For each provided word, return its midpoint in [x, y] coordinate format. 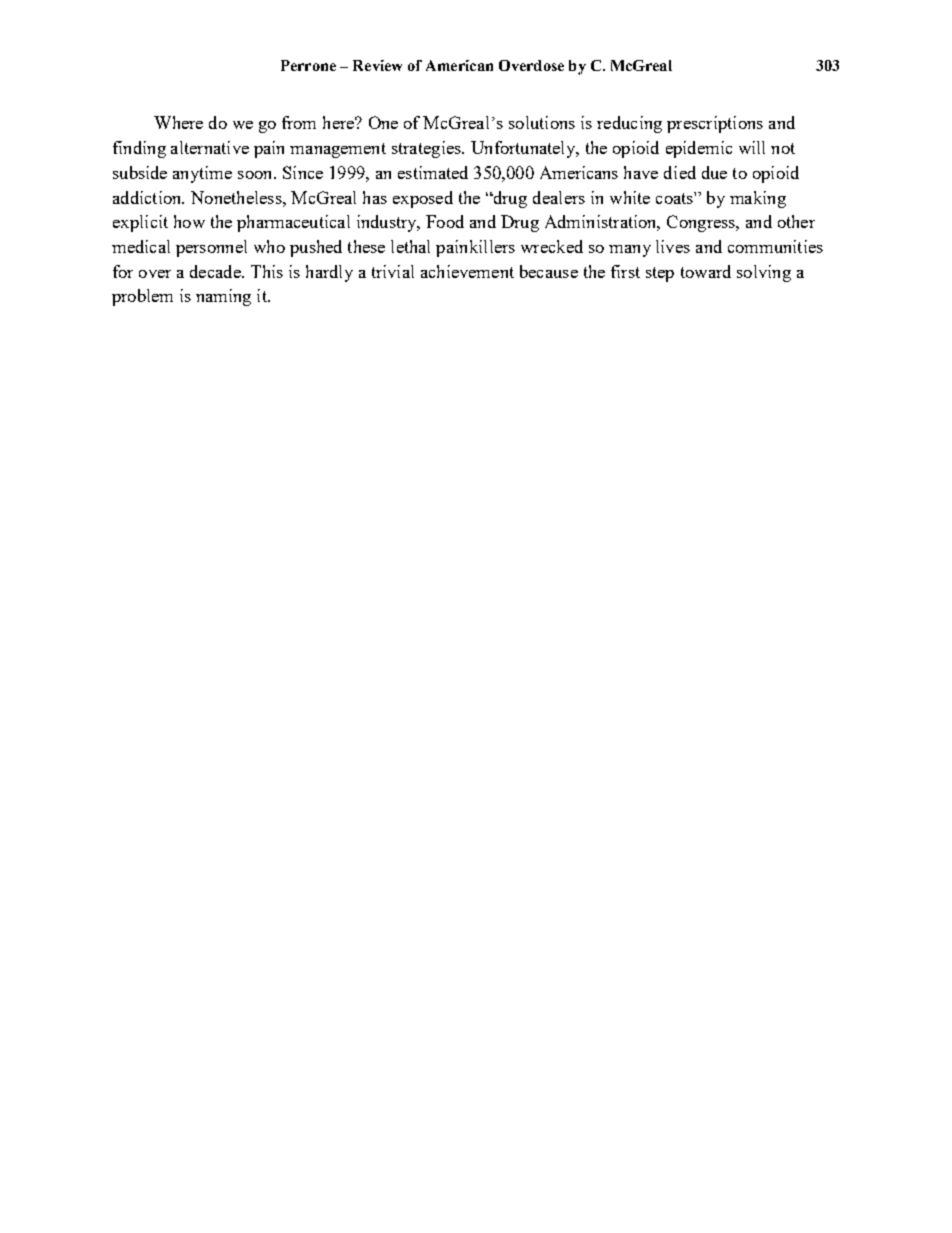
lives [673, 246]
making [758, 199]
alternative [210, 147]
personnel [211, 248]
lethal [410, 246]
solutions [542, 122]
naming [223, 297]
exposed [423, 199]
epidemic [699, 149]
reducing [629, 124]
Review [377, 65]
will [752, 147]
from [299, 122]
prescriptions [715, 124]
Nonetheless [237, 197]
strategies [427, 149]
